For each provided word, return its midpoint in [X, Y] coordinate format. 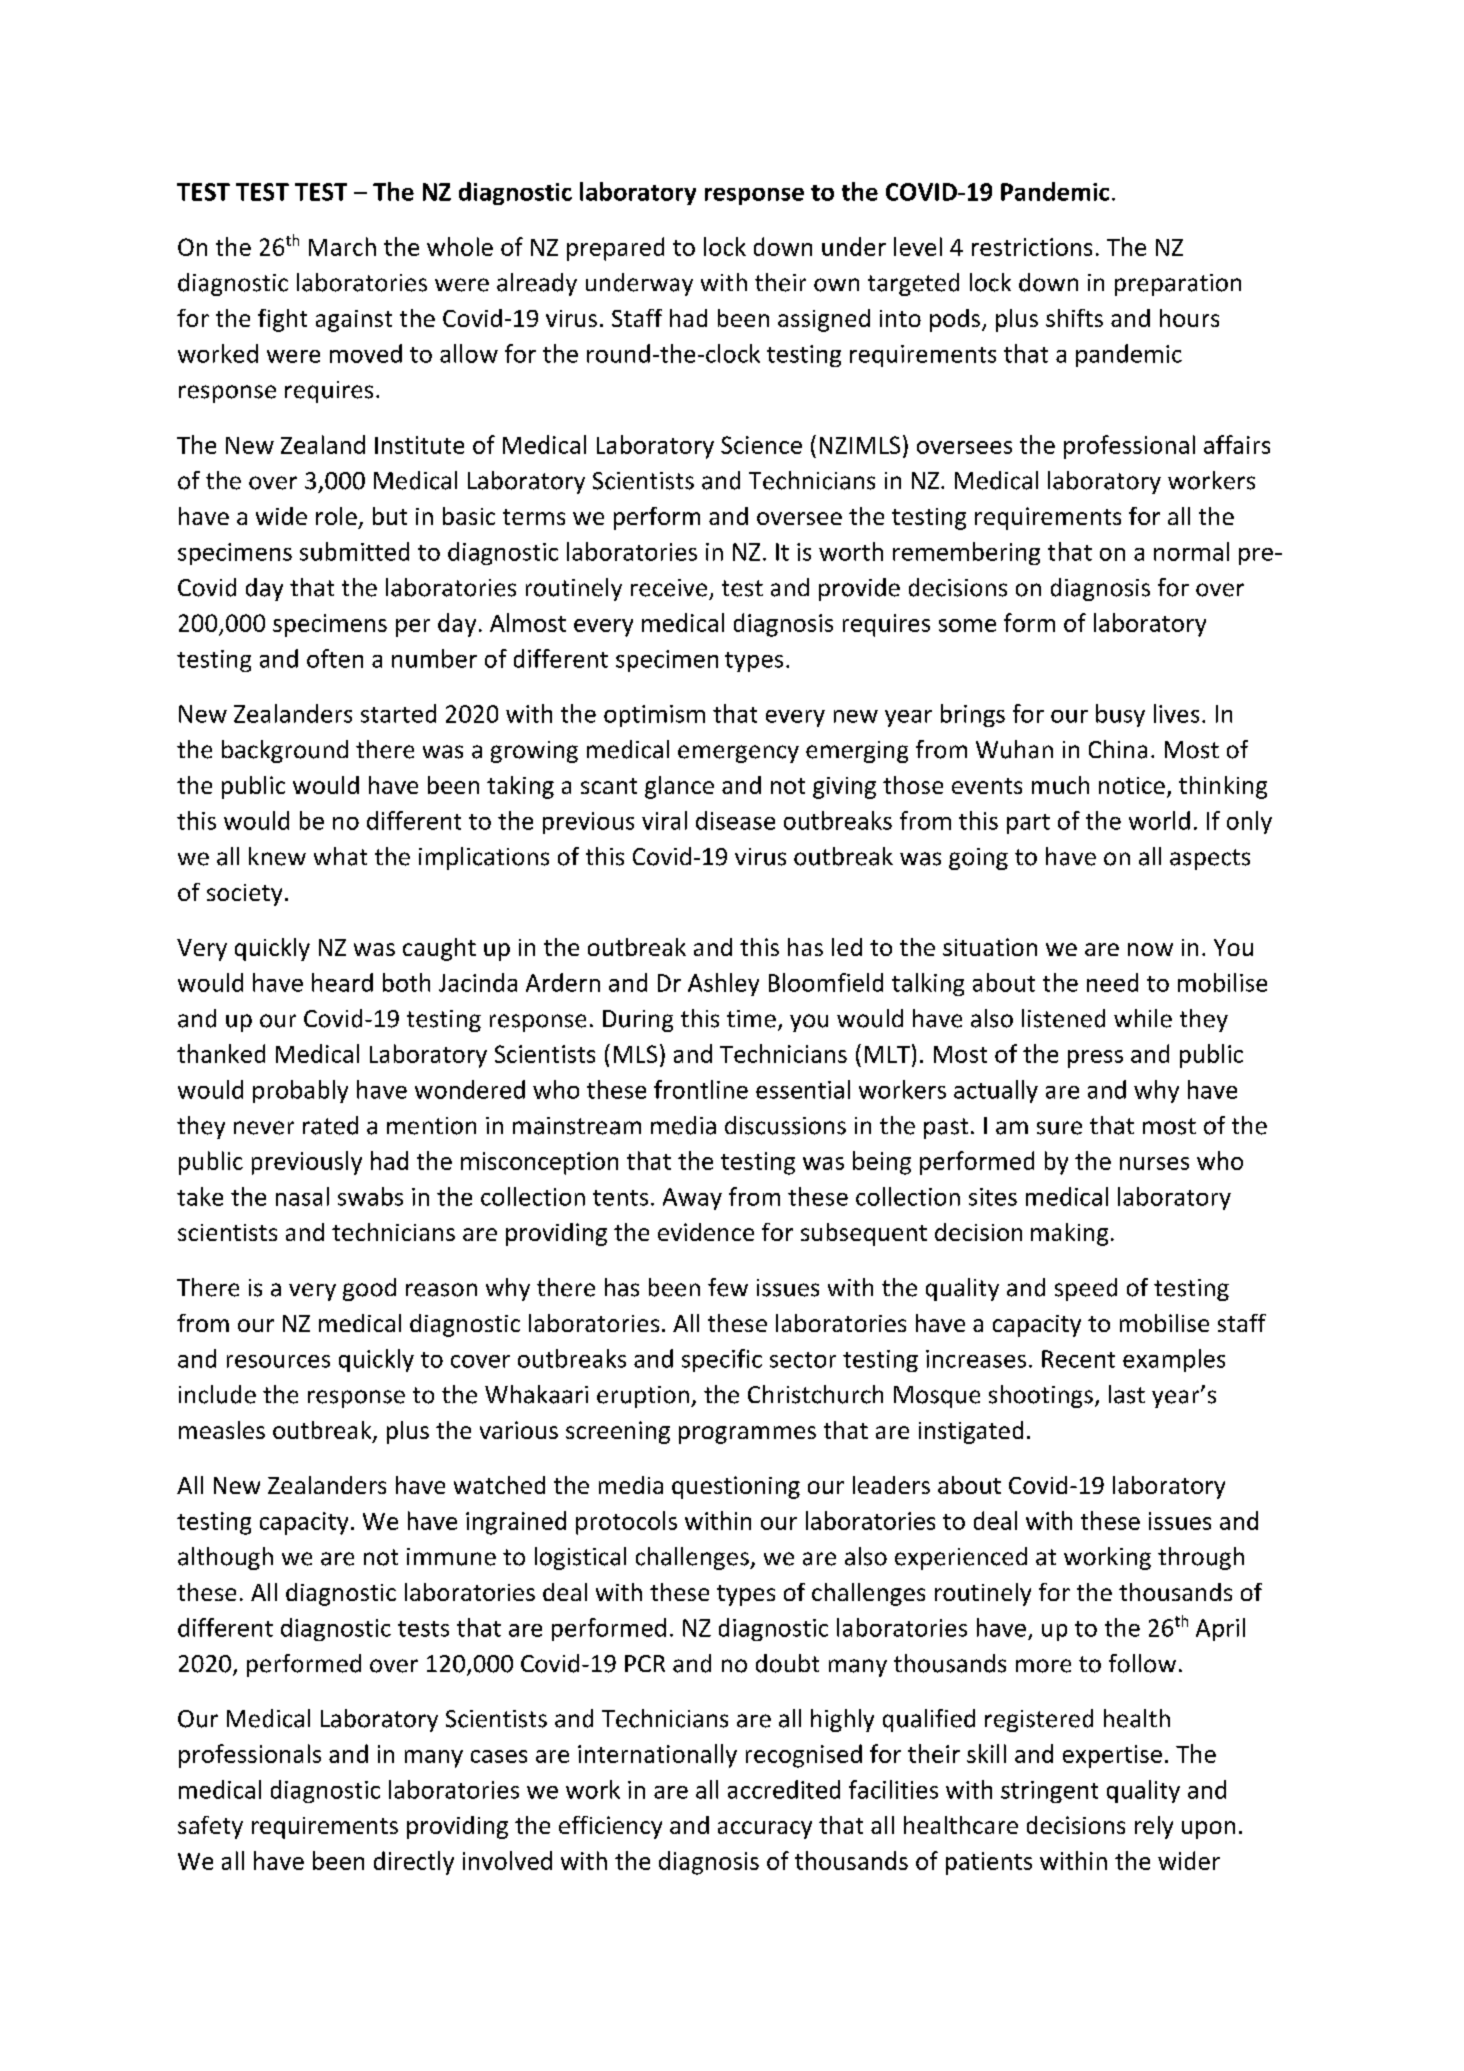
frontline [701, 1089]
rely [1154, 1827]
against [354, 321]
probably [300, 1091]
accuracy [765, 1830]
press [1095, 1059]
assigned [824, 320]
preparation [1178, 285]
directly [414, 1863]
